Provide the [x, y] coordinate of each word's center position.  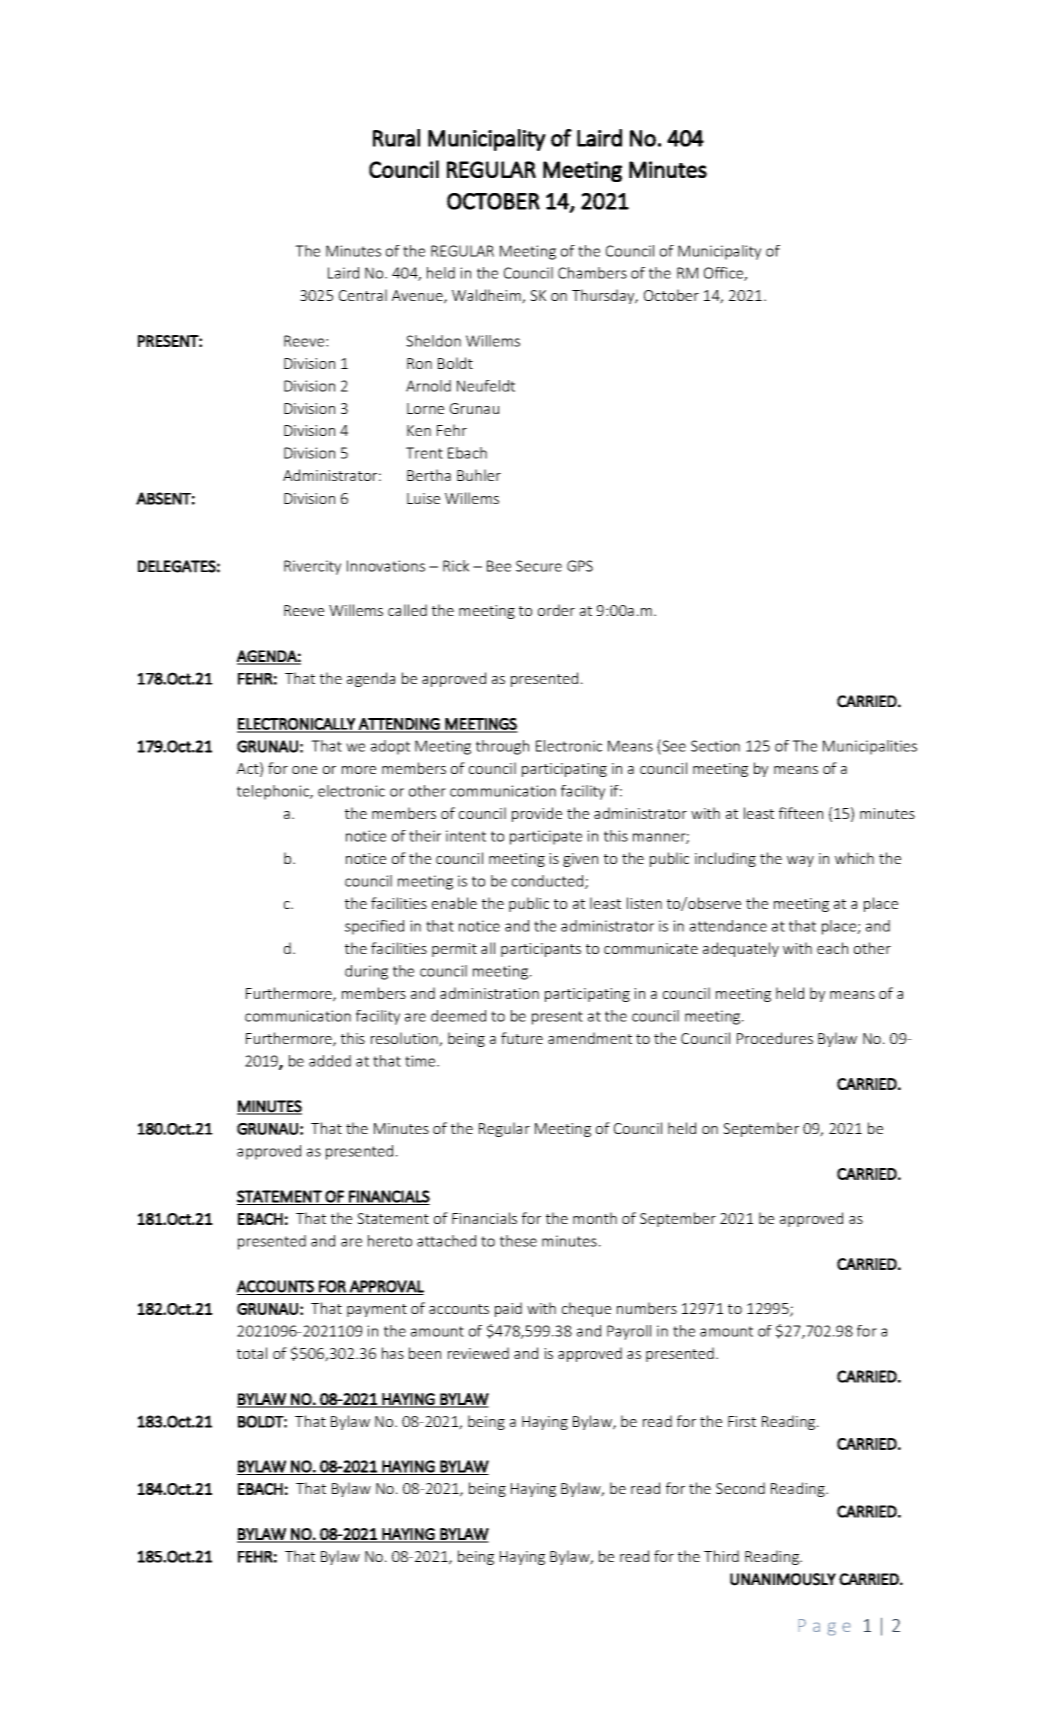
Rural [396, 138]
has [393, 1353]
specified [374, 927]
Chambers [592, 273]
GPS [580, 566]
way [800, 861]
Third [721, 1556]
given [580, 860]
